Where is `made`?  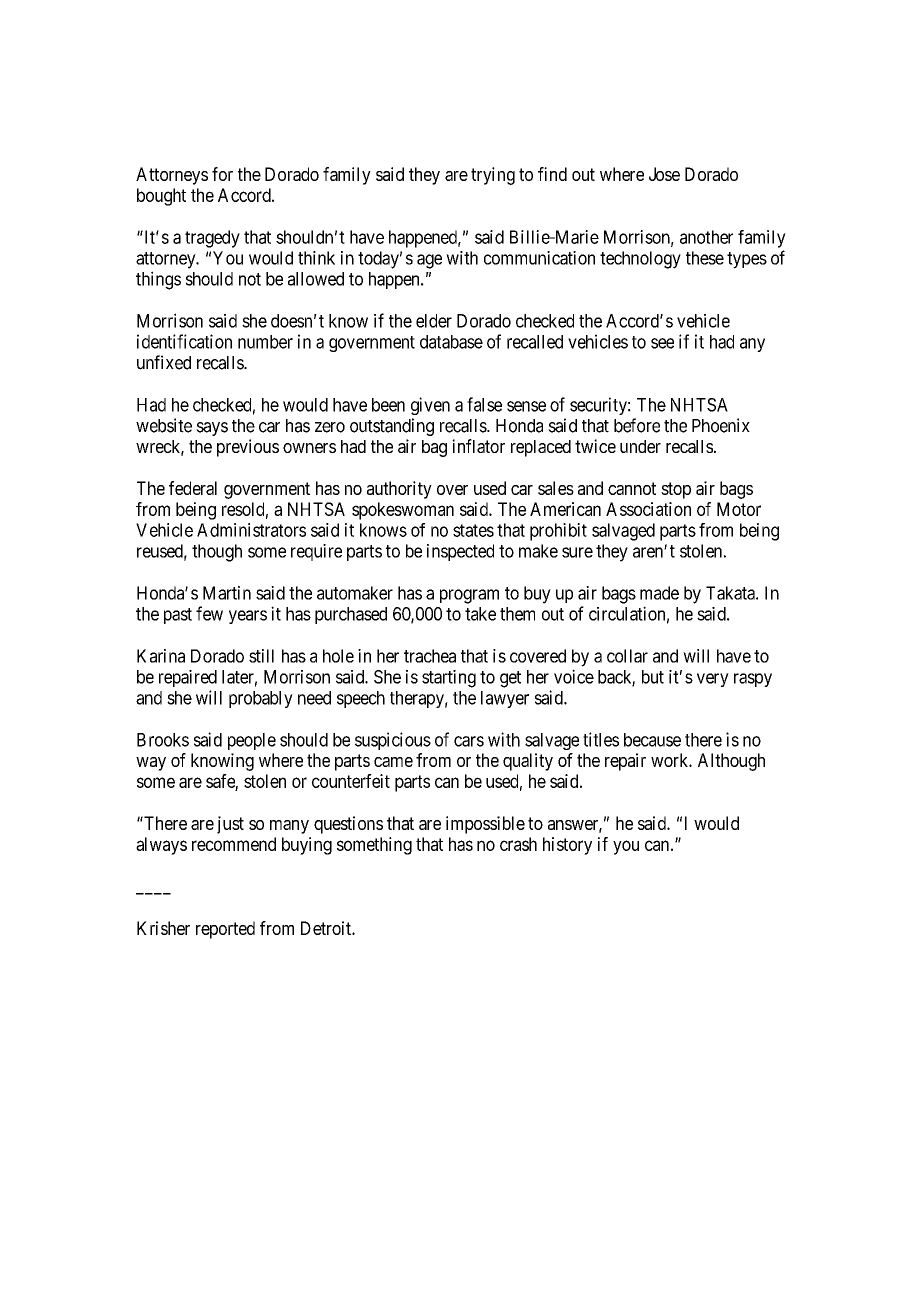
made is located at coordinates (659, 593).
